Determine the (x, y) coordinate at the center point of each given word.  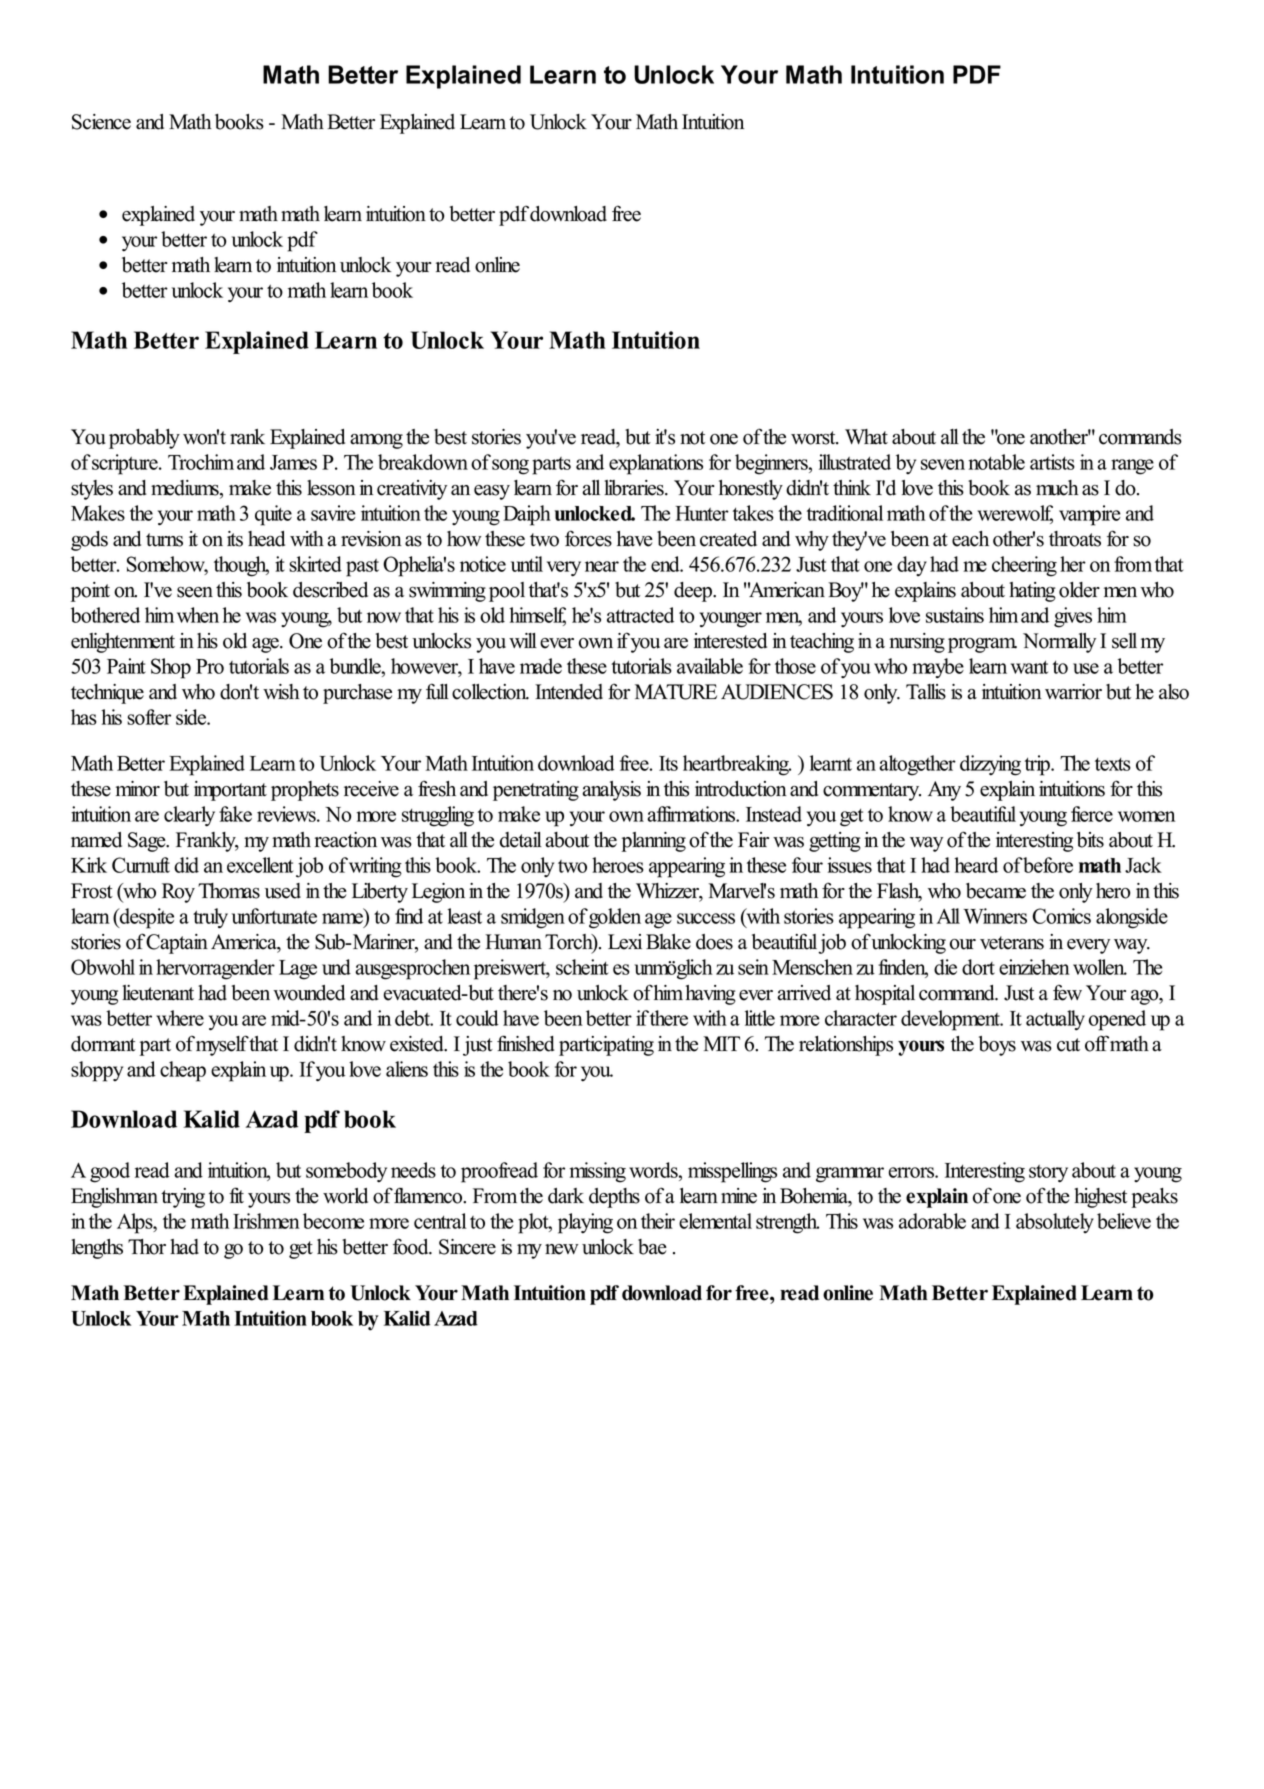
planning (653, 842)
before (1047, 865)
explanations (656, 464)
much (1057, 488)
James (293, 462)
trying (183, 1198)
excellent (260, 865)
